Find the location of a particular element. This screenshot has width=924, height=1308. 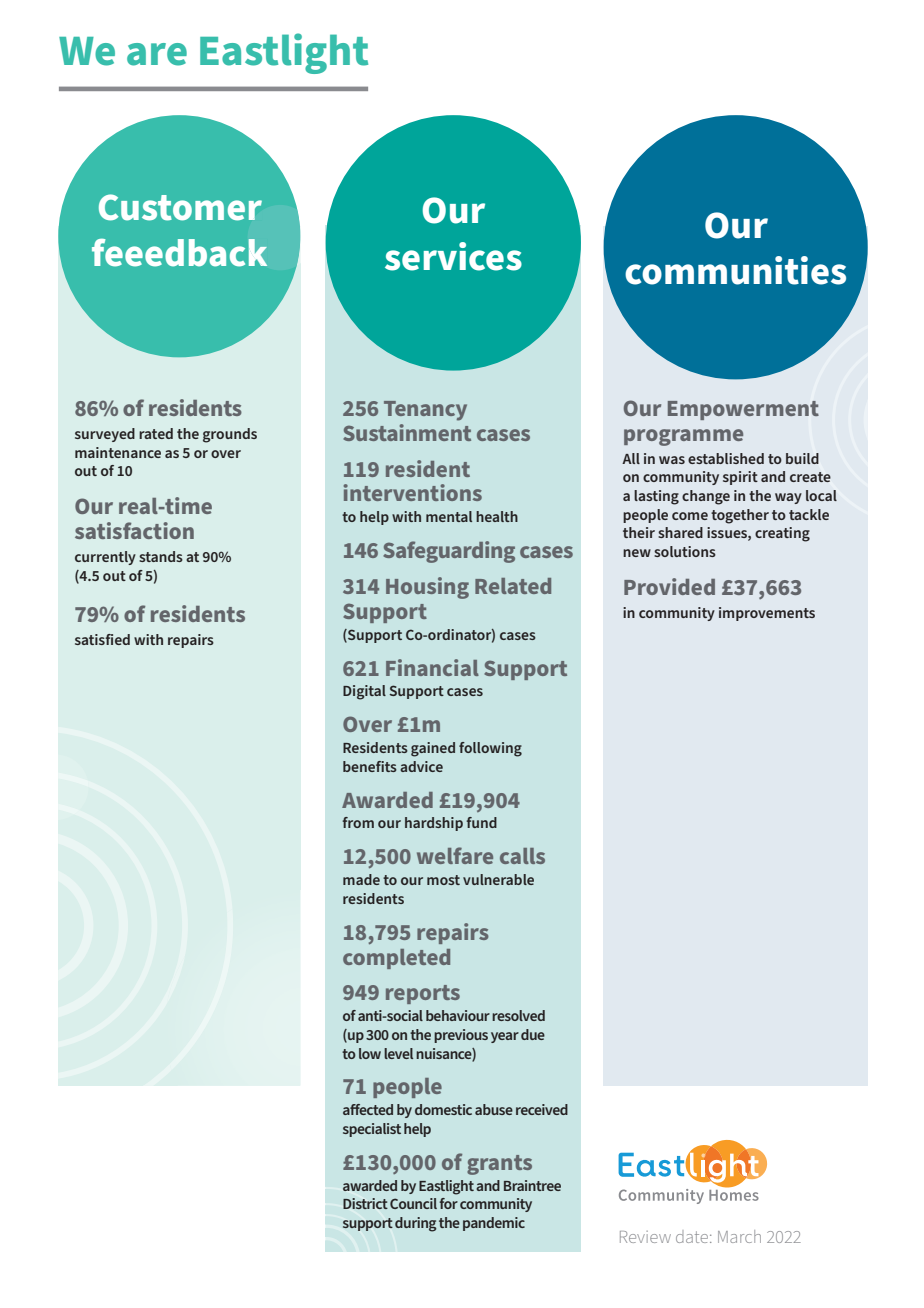

mental is located at coordinates (449, 516).
